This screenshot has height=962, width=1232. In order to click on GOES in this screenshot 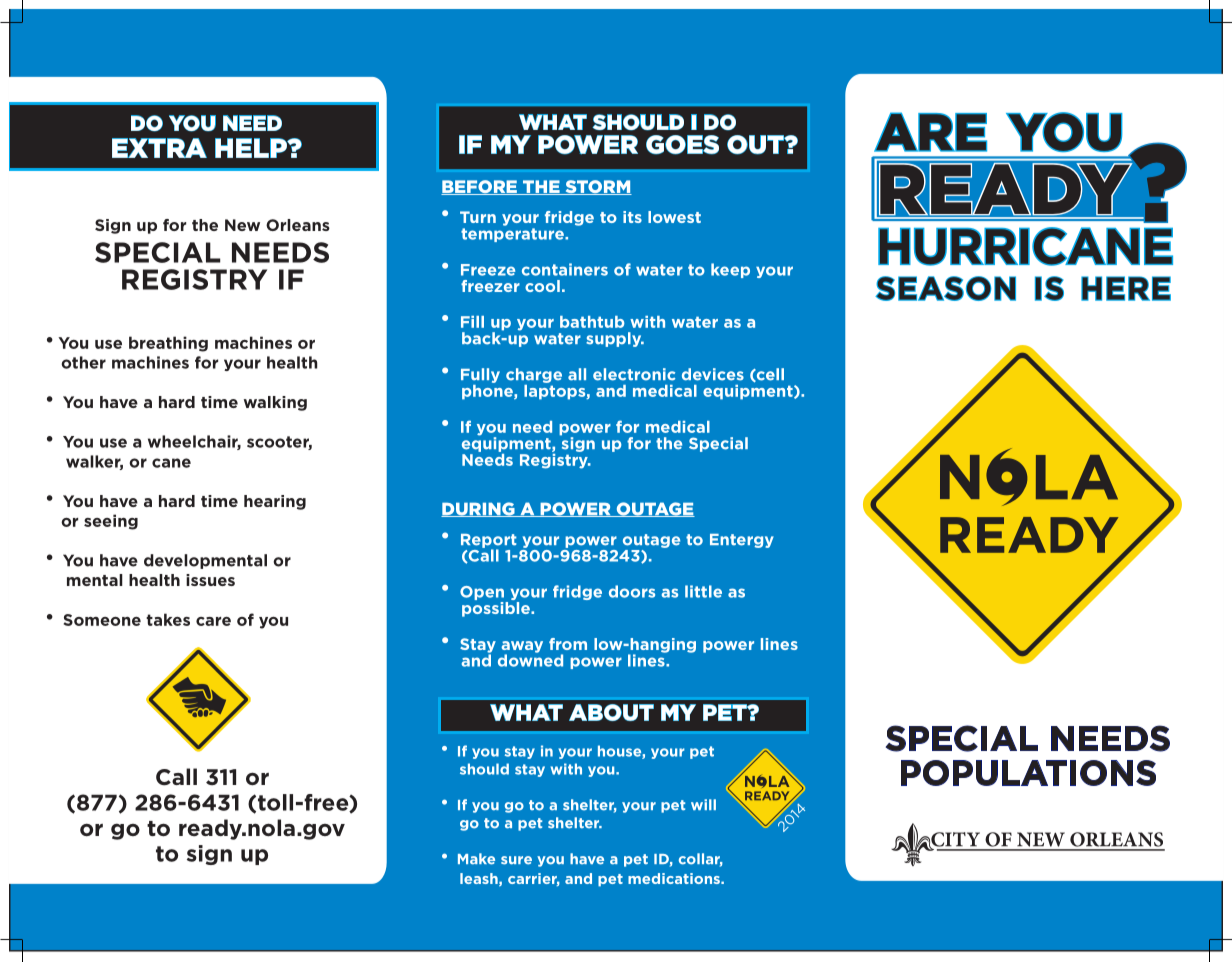, I will do `click(682, 144)`.
